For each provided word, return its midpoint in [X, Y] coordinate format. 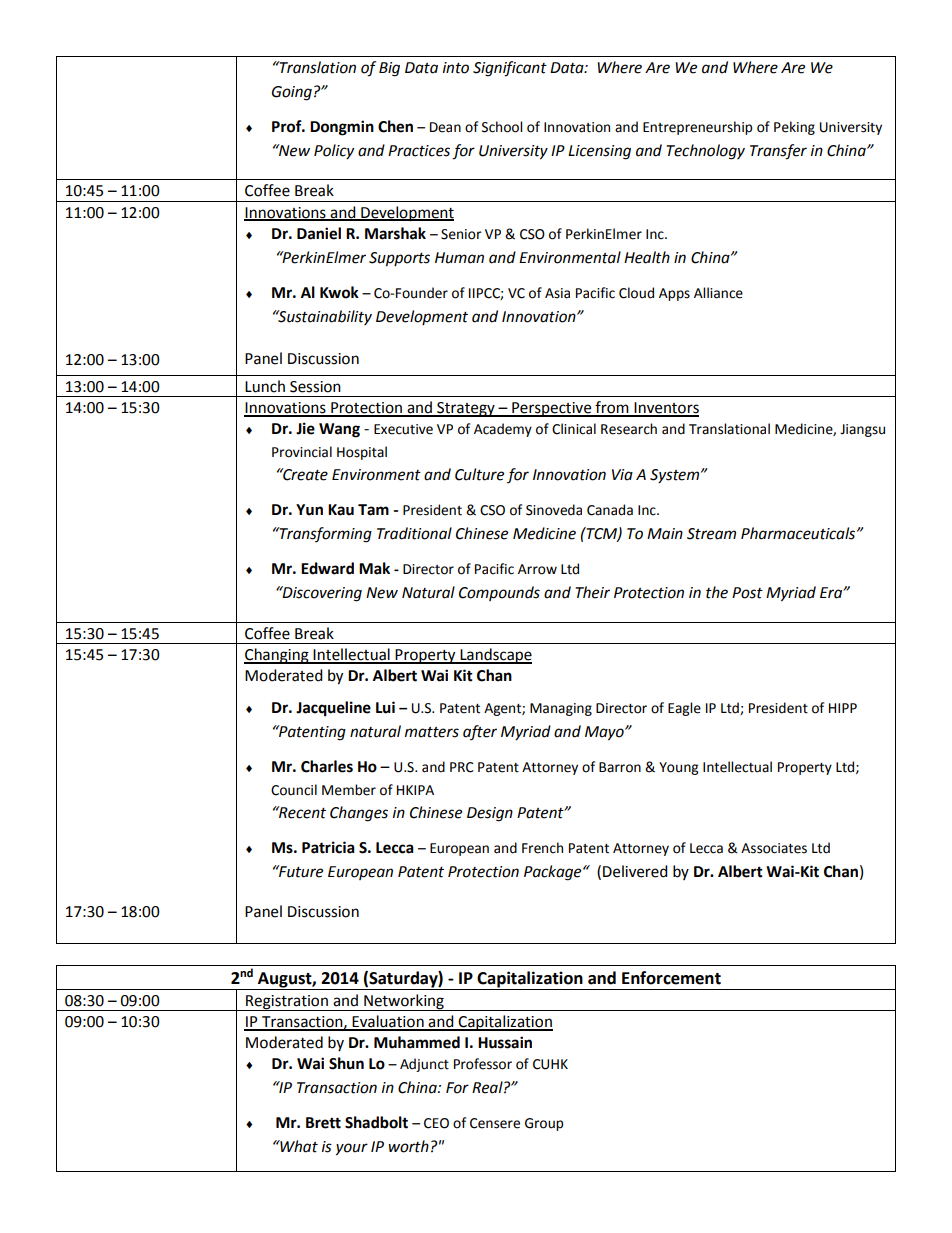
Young [678, 768]
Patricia [328, 847]
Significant [510, 69]
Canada [610, 510]
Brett [323, 1123]
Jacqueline [333, 709]
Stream [711, 534]
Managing [561, 709]
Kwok [339, 292]
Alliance [718, 293]
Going [292, 93]
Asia [557, 293]
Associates [774, 848]
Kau [341, 510]
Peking [794, 128]
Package [554, 873]
